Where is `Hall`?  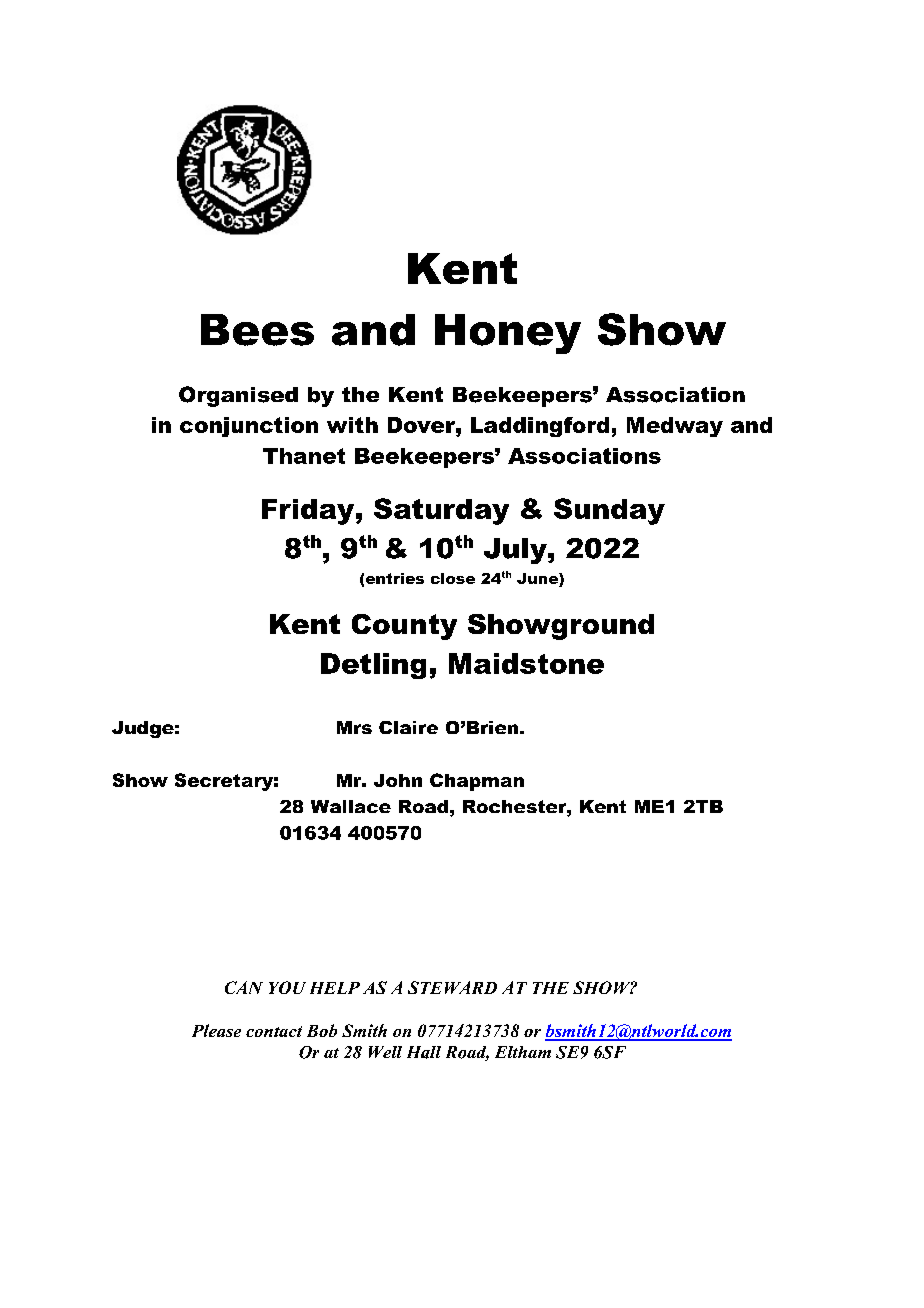 Hall is located at coordinates (424, 1052).
